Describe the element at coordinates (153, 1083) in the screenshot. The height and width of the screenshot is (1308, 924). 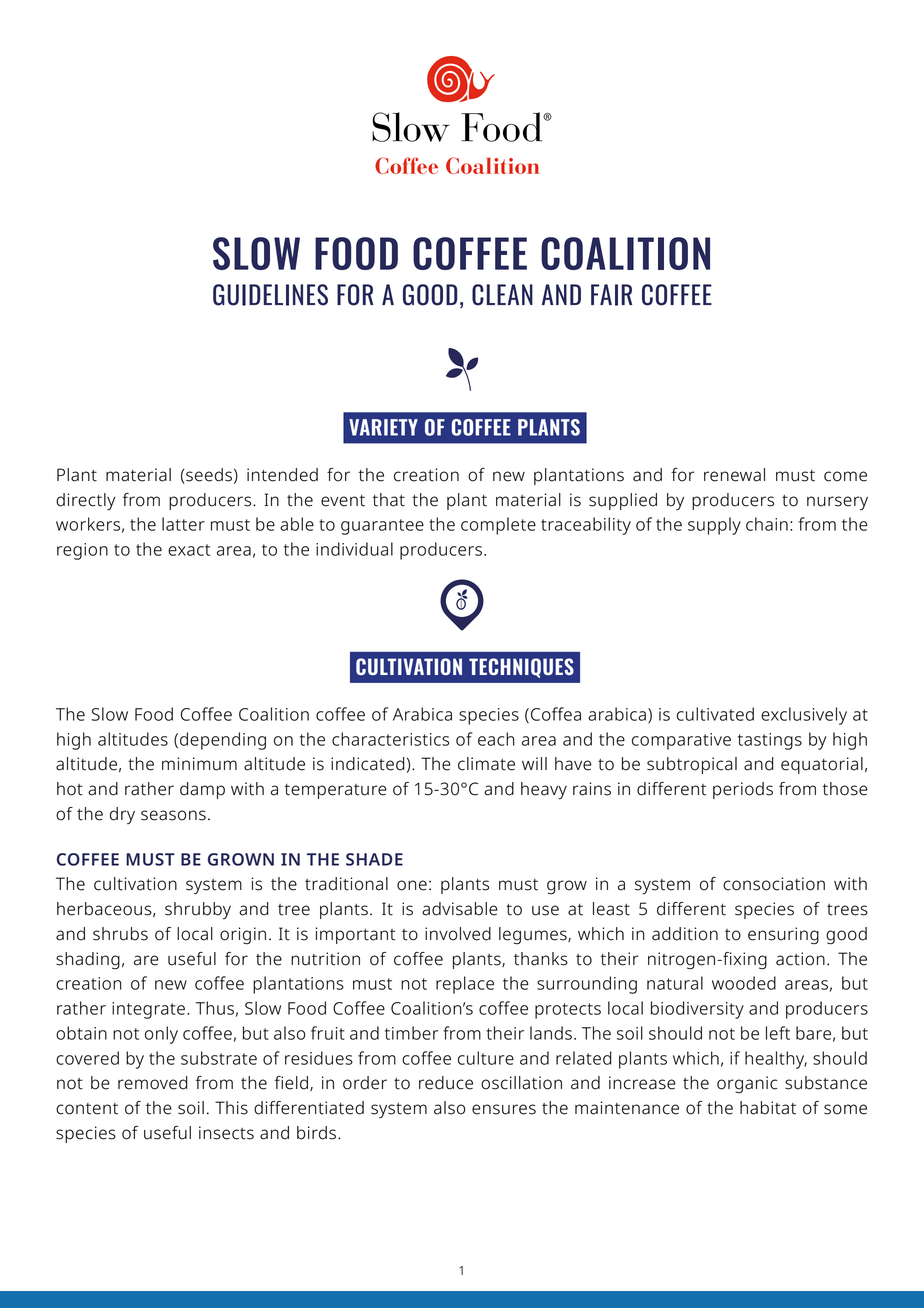
I see `removed` at that location.
